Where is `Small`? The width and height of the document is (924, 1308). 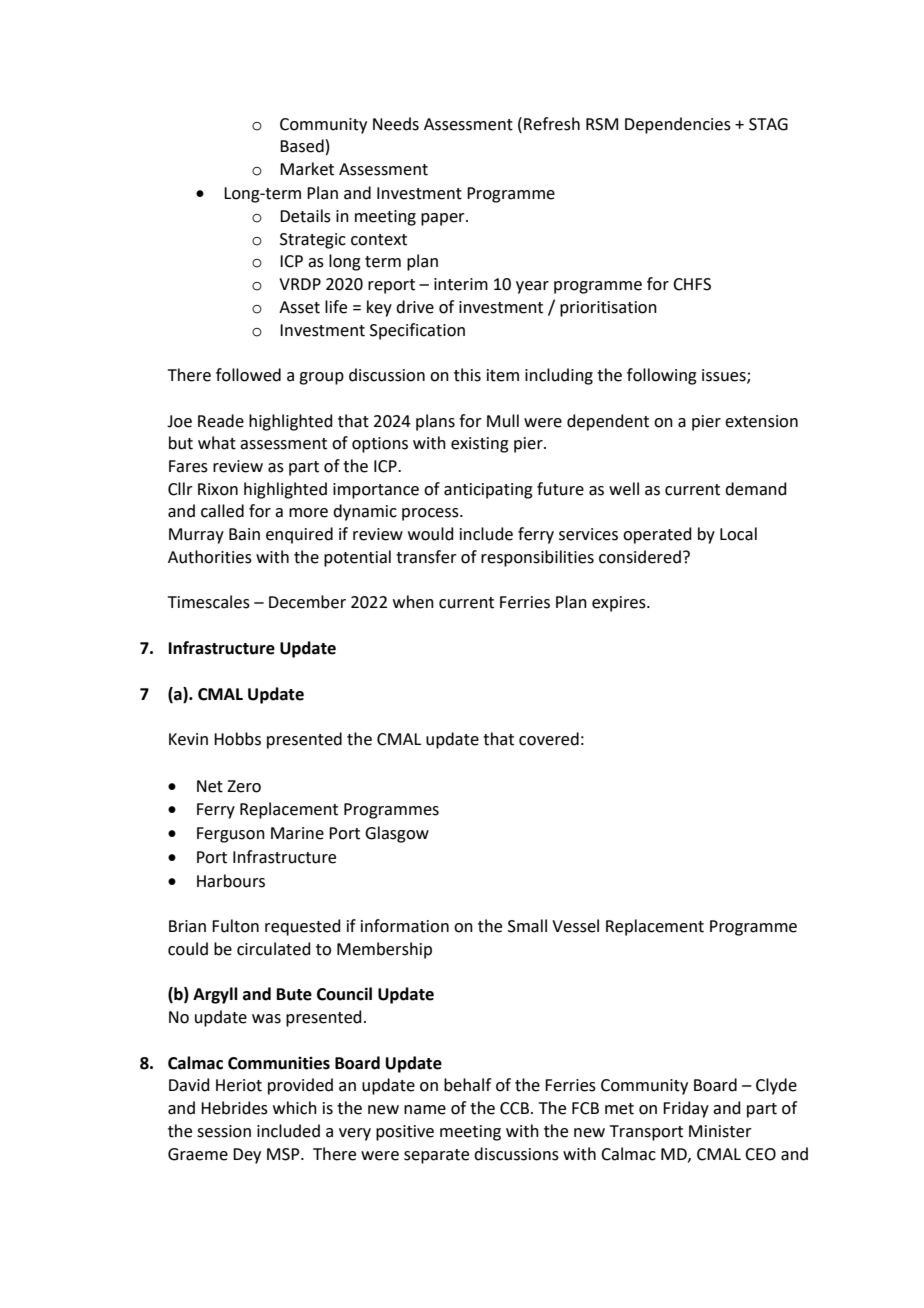 Small is located at coordinates (527, 926).
